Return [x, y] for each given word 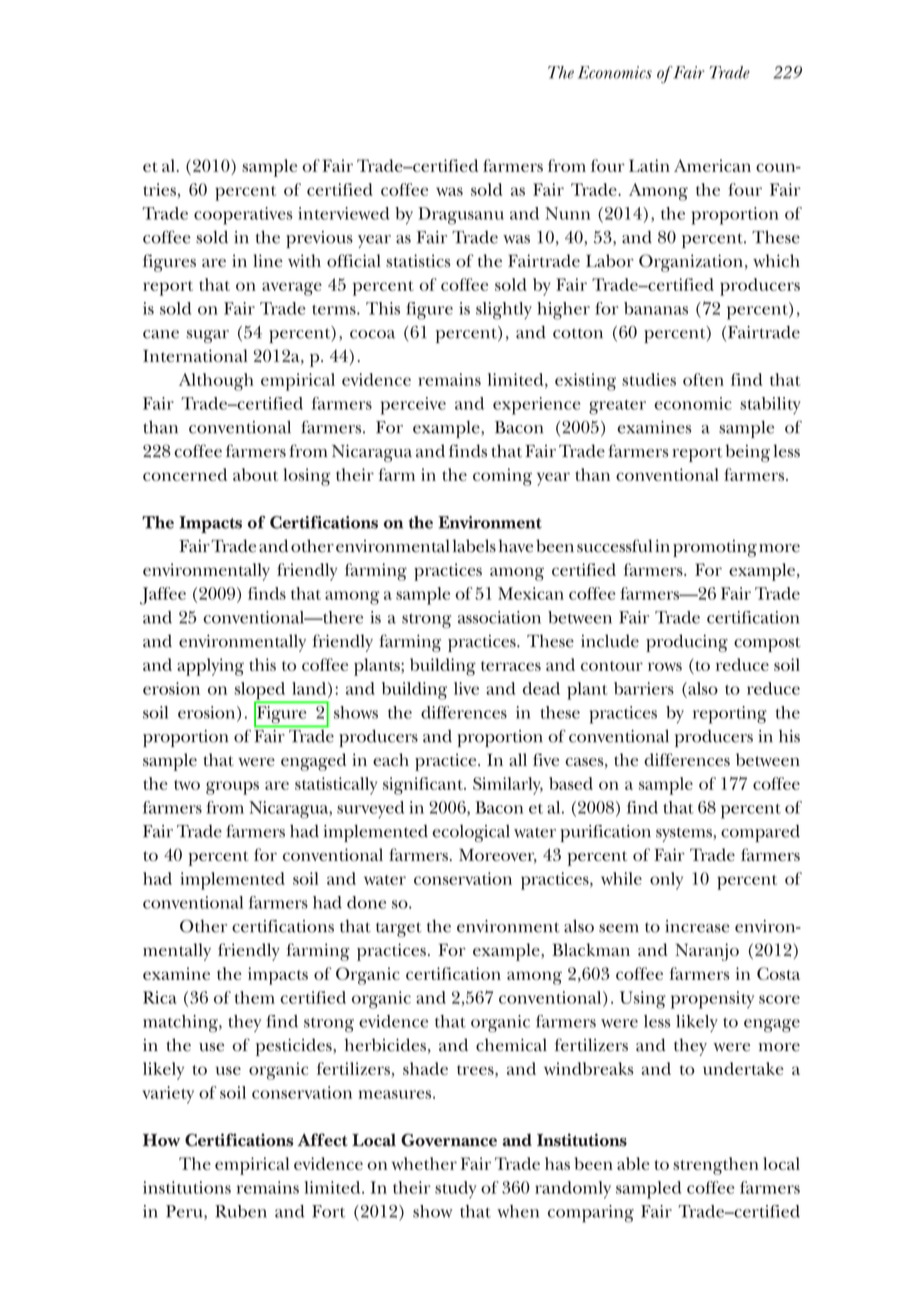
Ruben [241, 1211]
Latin [649, 165]
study [455, 1190]
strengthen [716, 1166]
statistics [418, 260]
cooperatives [243, 216]
